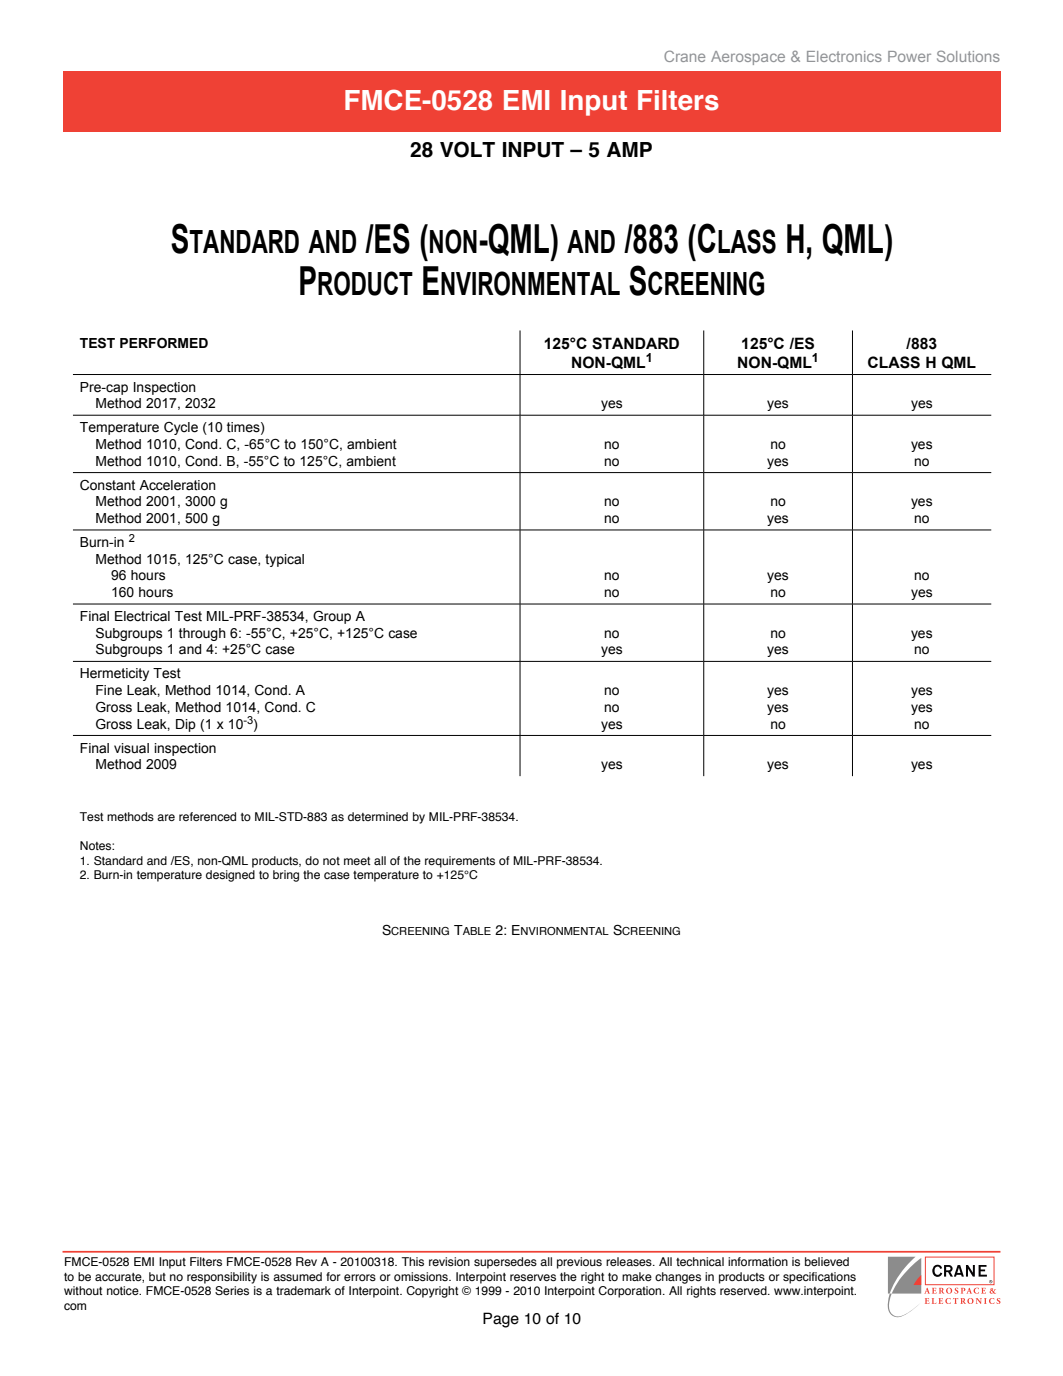 The width and height of the screenshot is (1063, 1376). I want to click on Volt, so click(467, 149).
